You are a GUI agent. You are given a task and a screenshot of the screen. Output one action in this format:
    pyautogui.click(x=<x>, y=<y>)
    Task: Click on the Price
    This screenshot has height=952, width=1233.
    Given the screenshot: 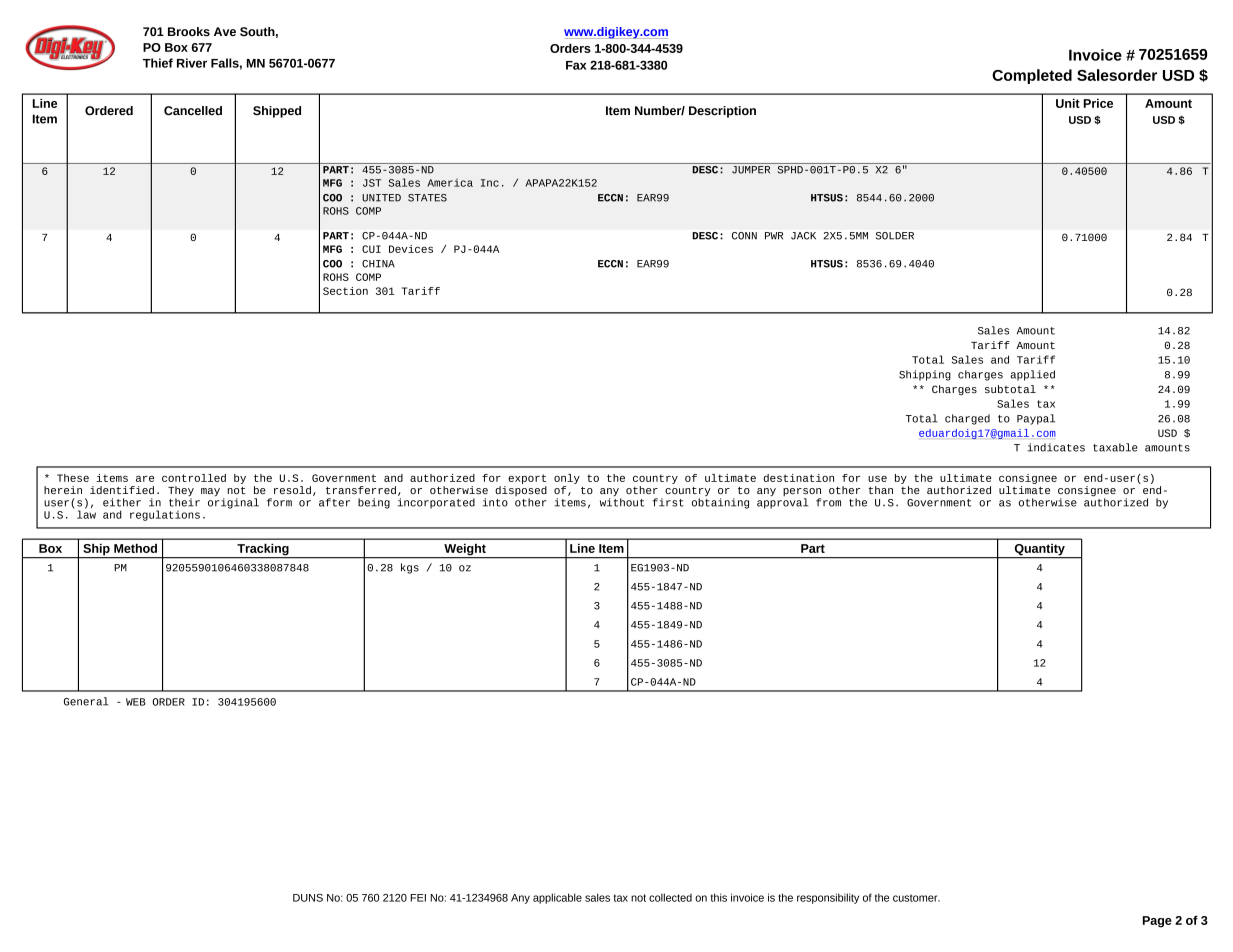 What is the action you would take?
    pyautogui.click(x=1098, y=103)
